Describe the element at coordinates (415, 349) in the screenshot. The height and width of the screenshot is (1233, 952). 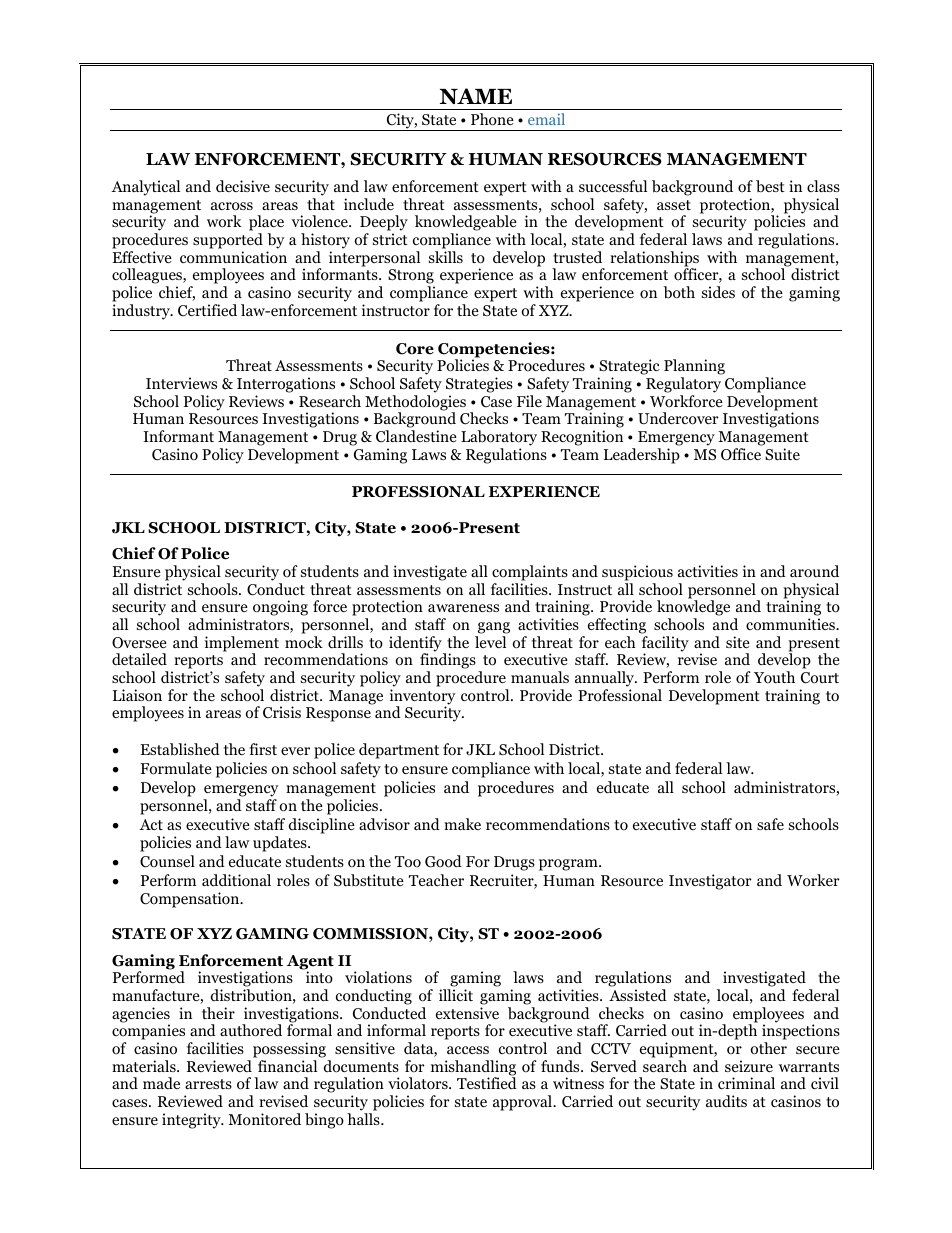
I see `Core` at that location.
